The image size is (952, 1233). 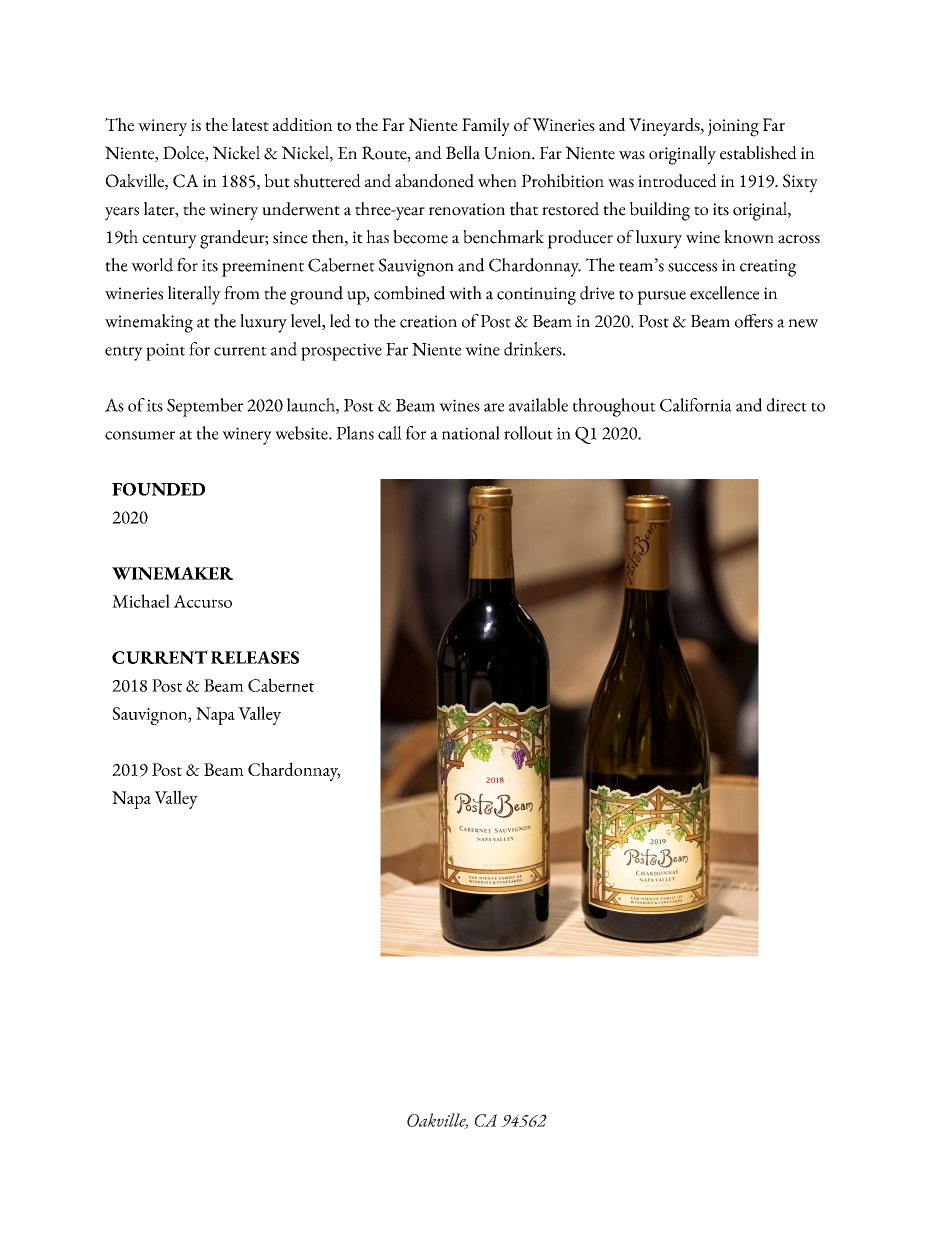 I want to click on latest, so click(x=250, y=124).
